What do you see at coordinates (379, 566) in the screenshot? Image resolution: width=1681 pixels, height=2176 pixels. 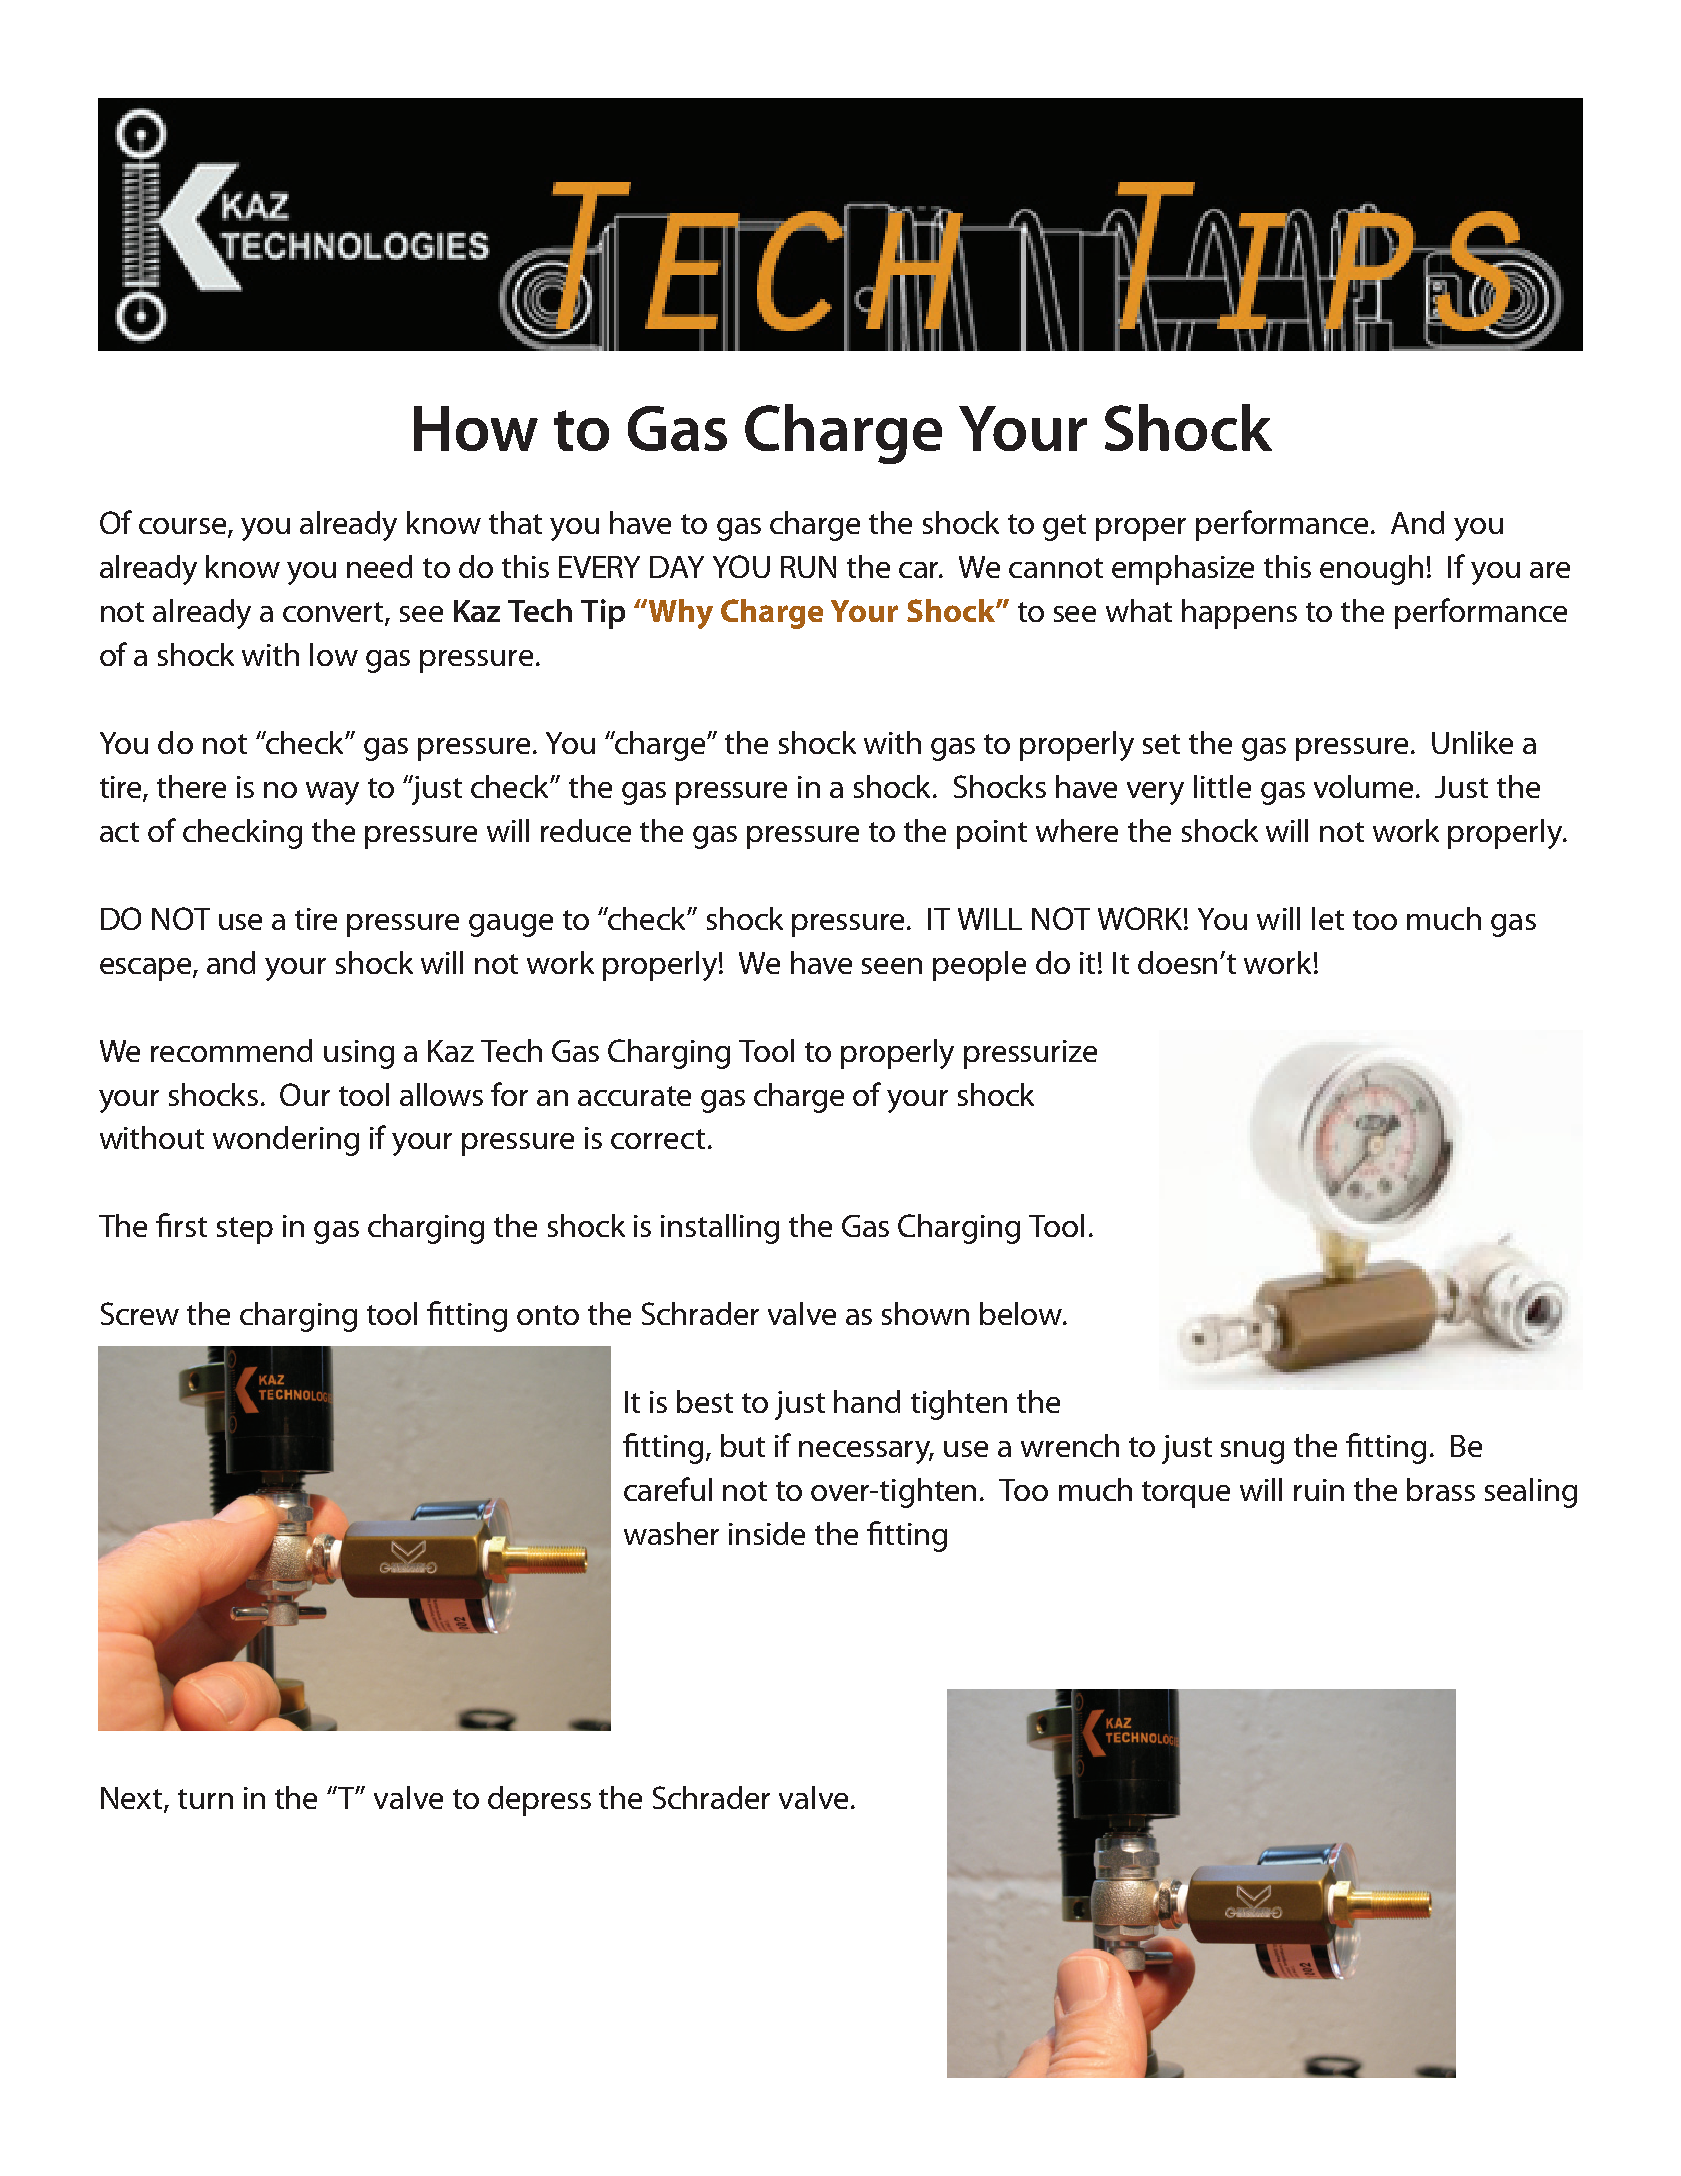 I see `need` at bounding box center [379, 566].
